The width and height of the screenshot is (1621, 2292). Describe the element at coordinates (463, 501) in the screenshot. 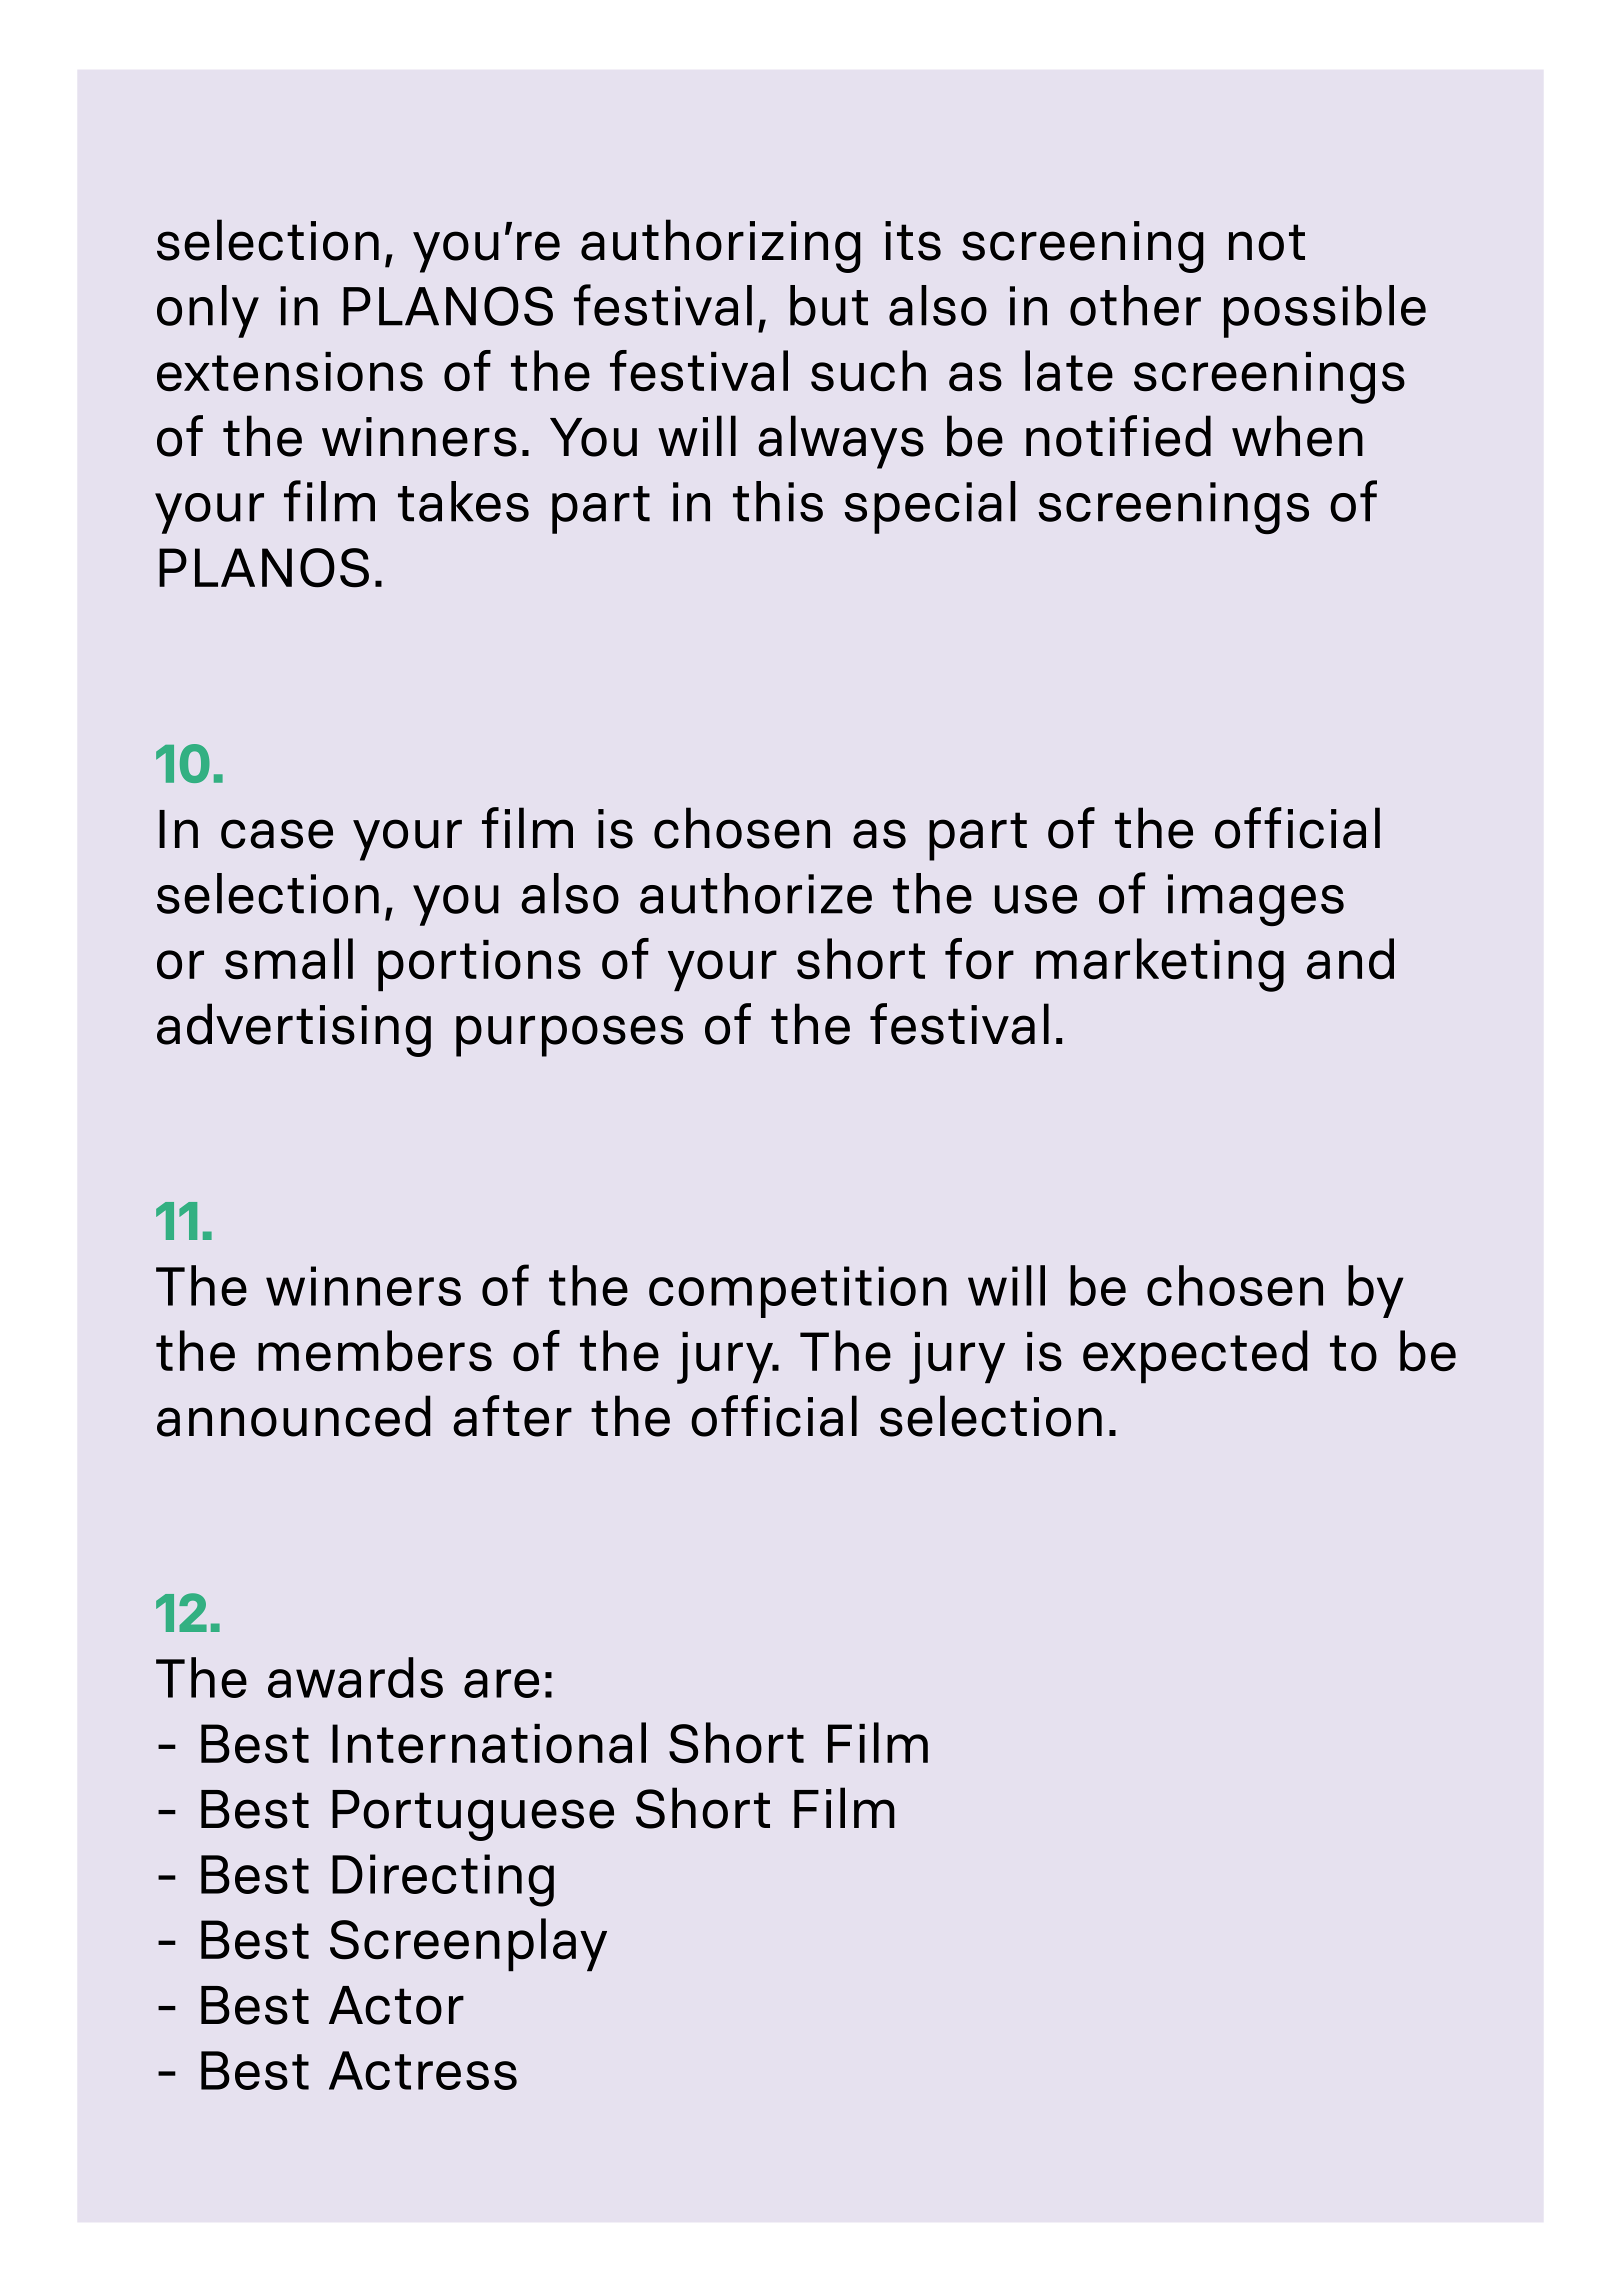

I see `takes` at that location.
